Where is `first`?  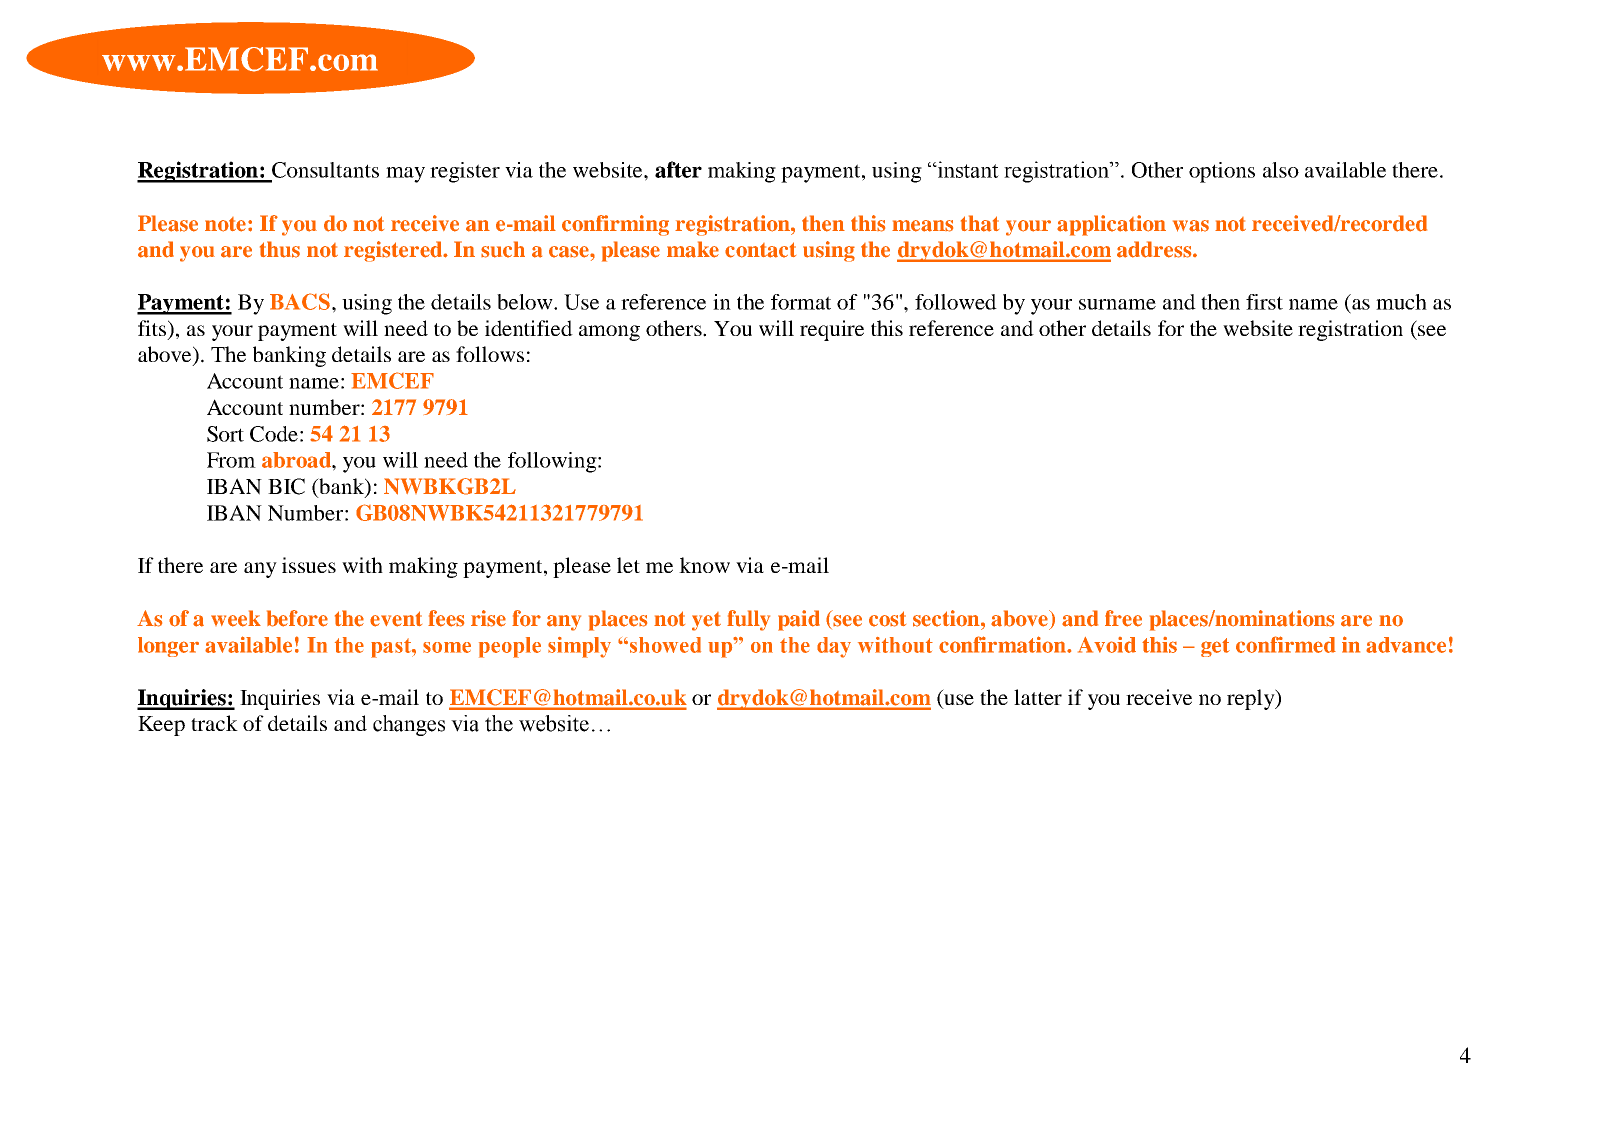 first is located at coordinates (1264, 302).
